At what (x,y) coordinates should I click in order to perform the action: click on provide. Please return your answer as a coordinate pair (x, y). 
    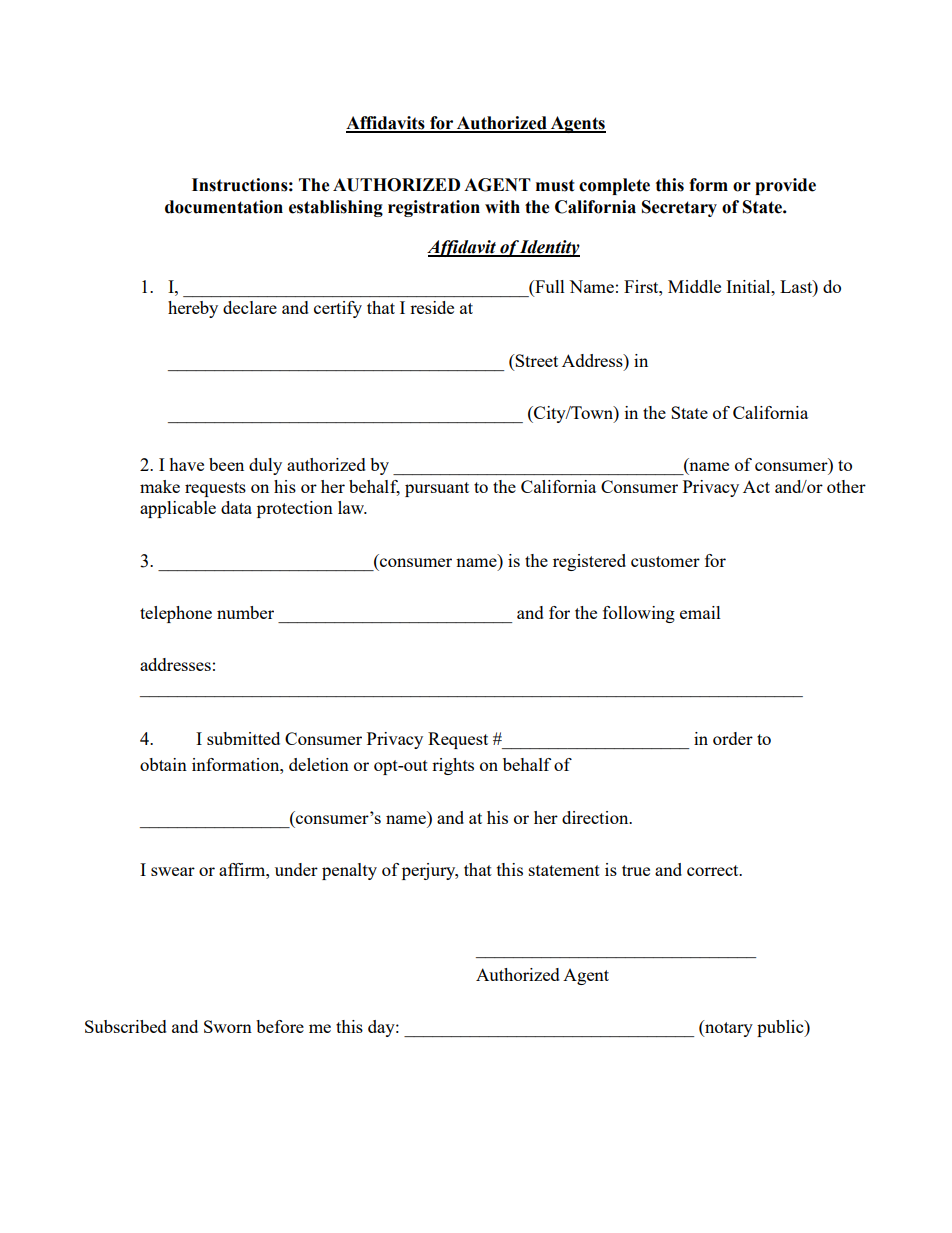
    Looking at the image, I should click on (785, 186).
